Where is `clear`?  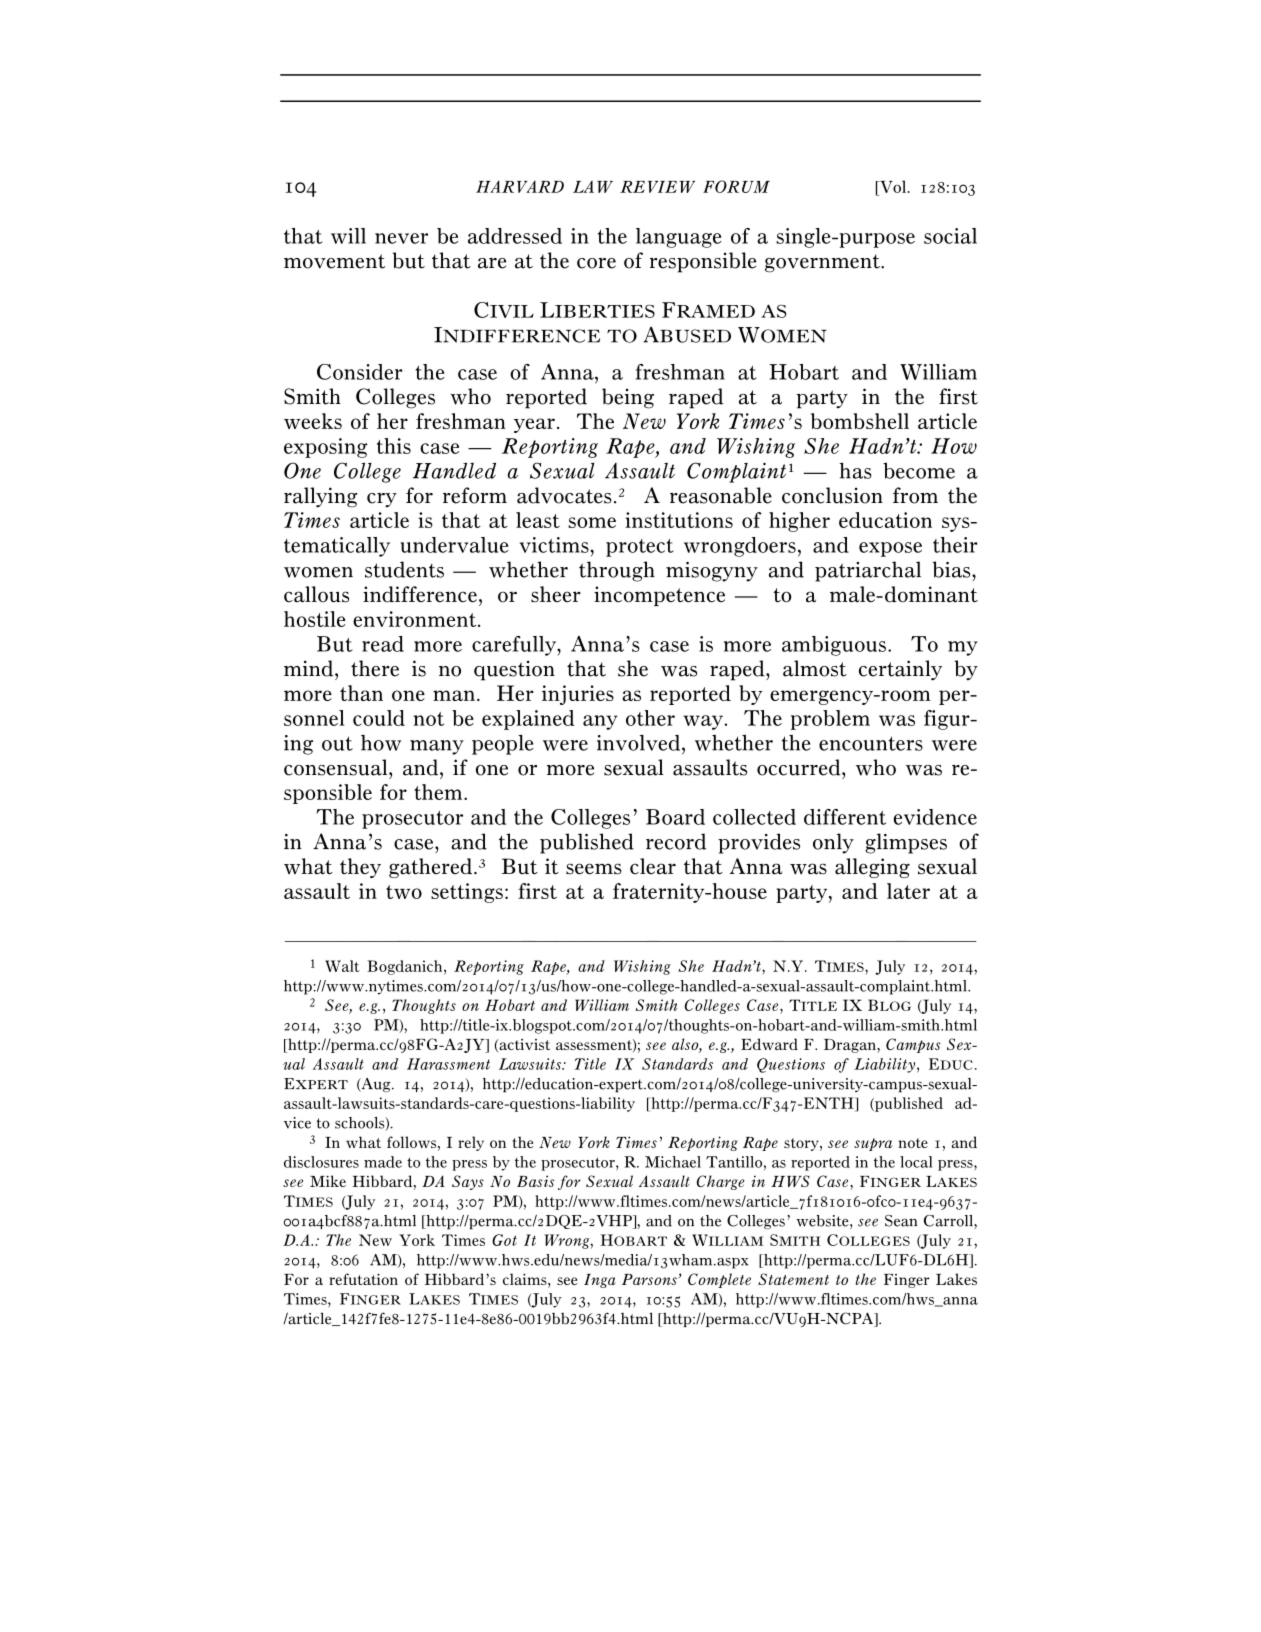
clear is located at coordinates (653, 866).
